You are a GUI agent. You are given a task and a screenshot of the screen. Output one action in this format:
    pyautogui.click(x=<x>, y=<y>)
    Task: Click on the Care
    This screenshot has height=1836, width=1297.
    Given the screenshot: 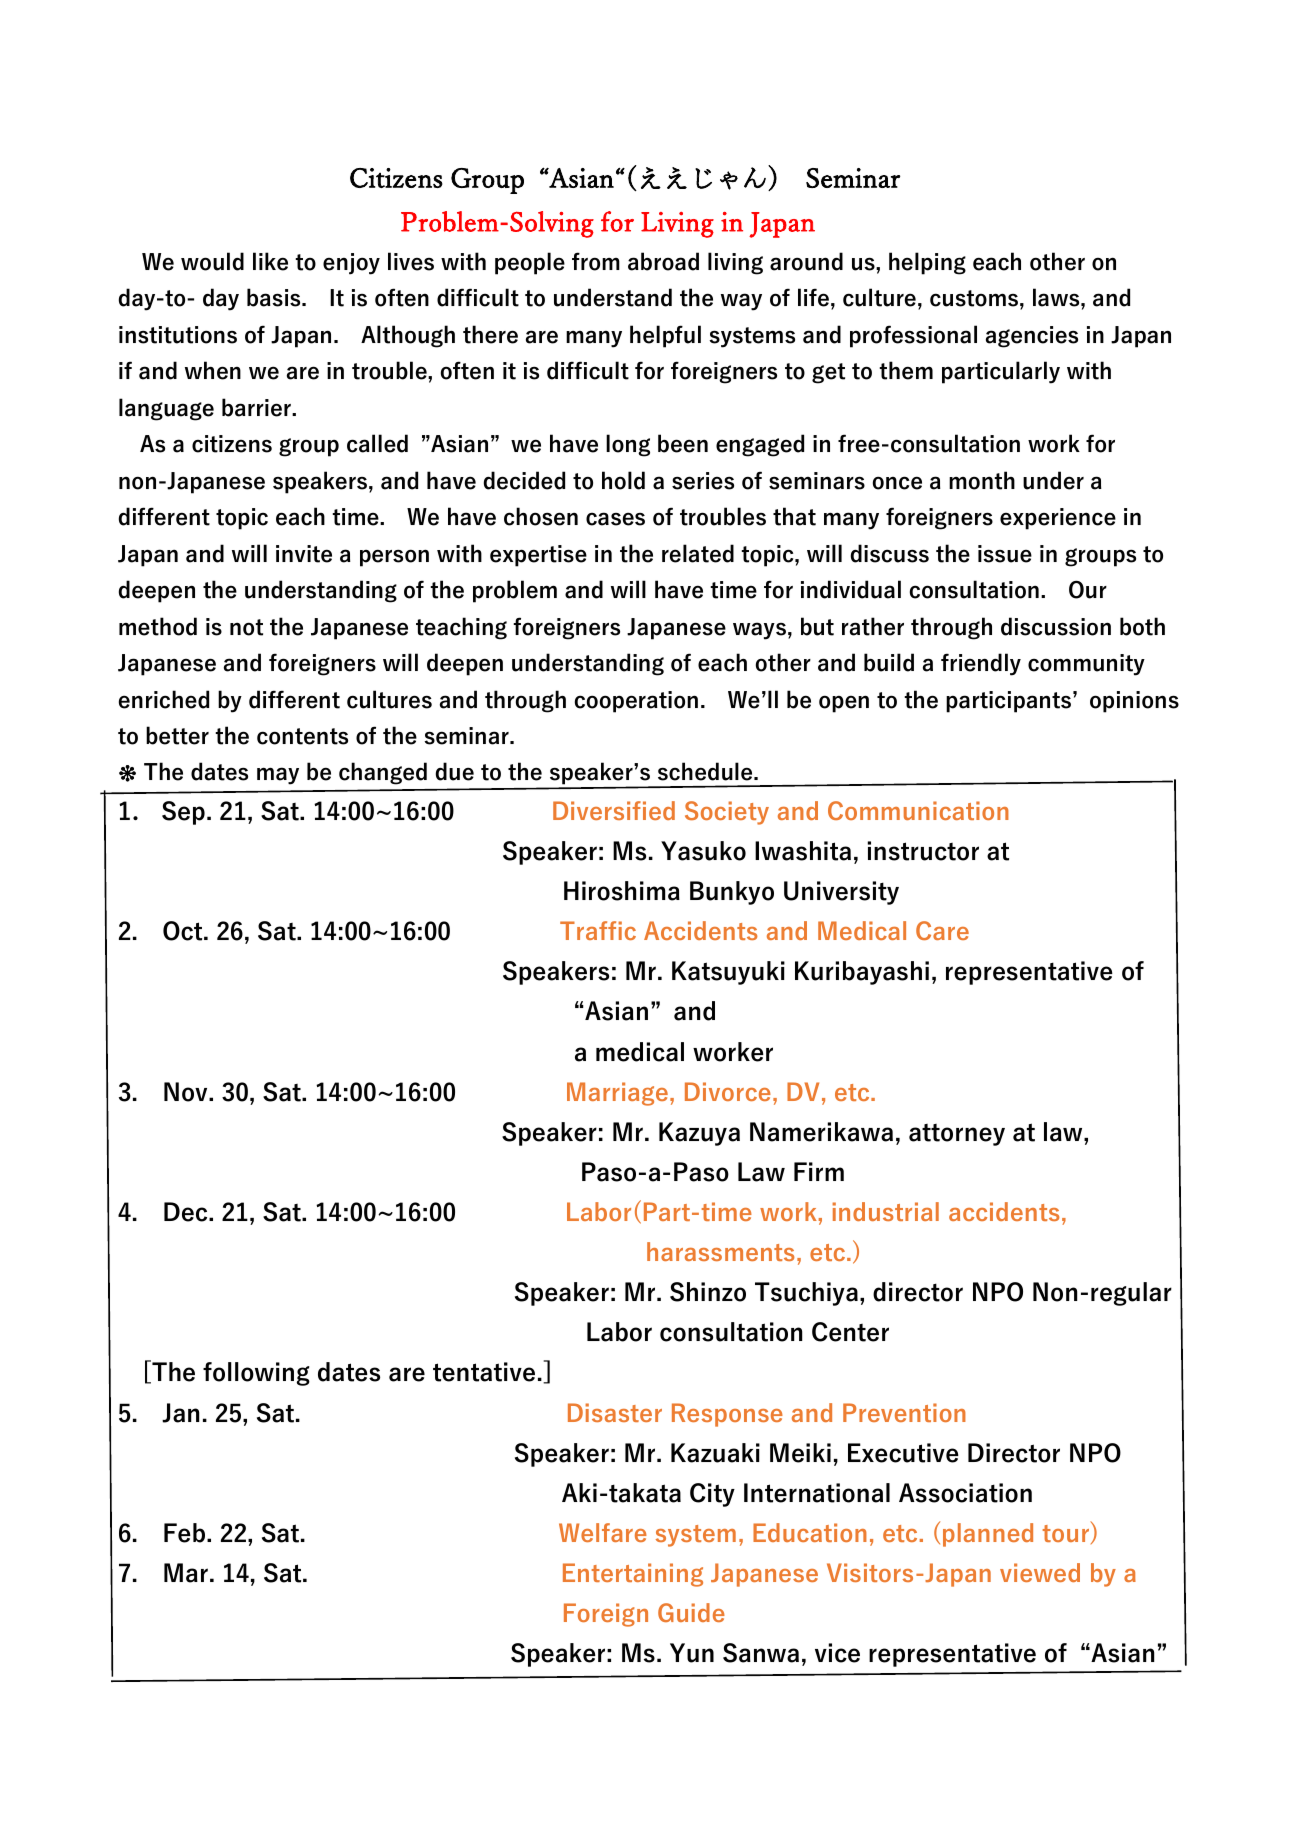 What is the action you would take?
    pyautogui.click(x=942, y=930)
